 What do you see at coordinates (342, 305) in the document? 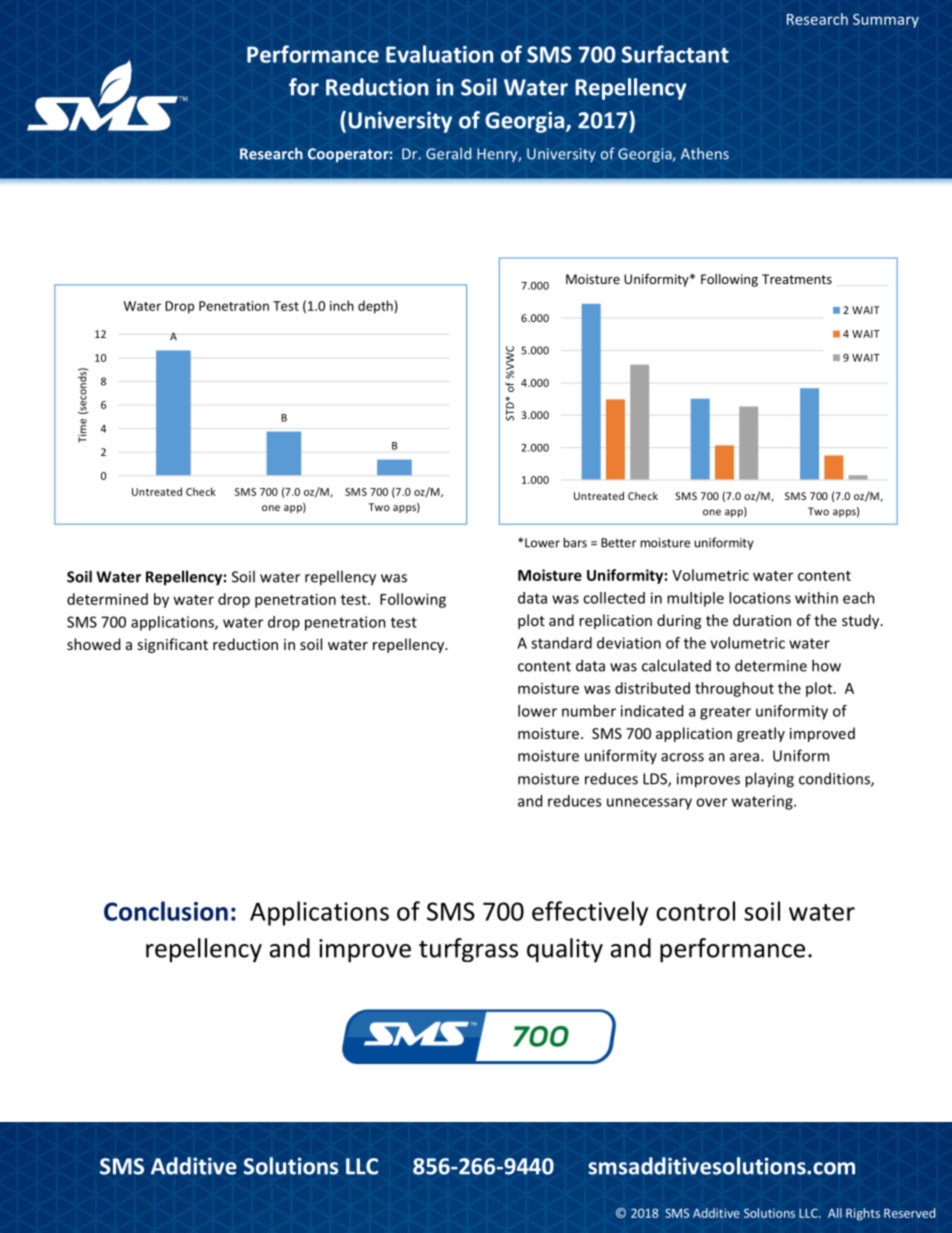
I see `inch` at bounding box center [342, 305].
